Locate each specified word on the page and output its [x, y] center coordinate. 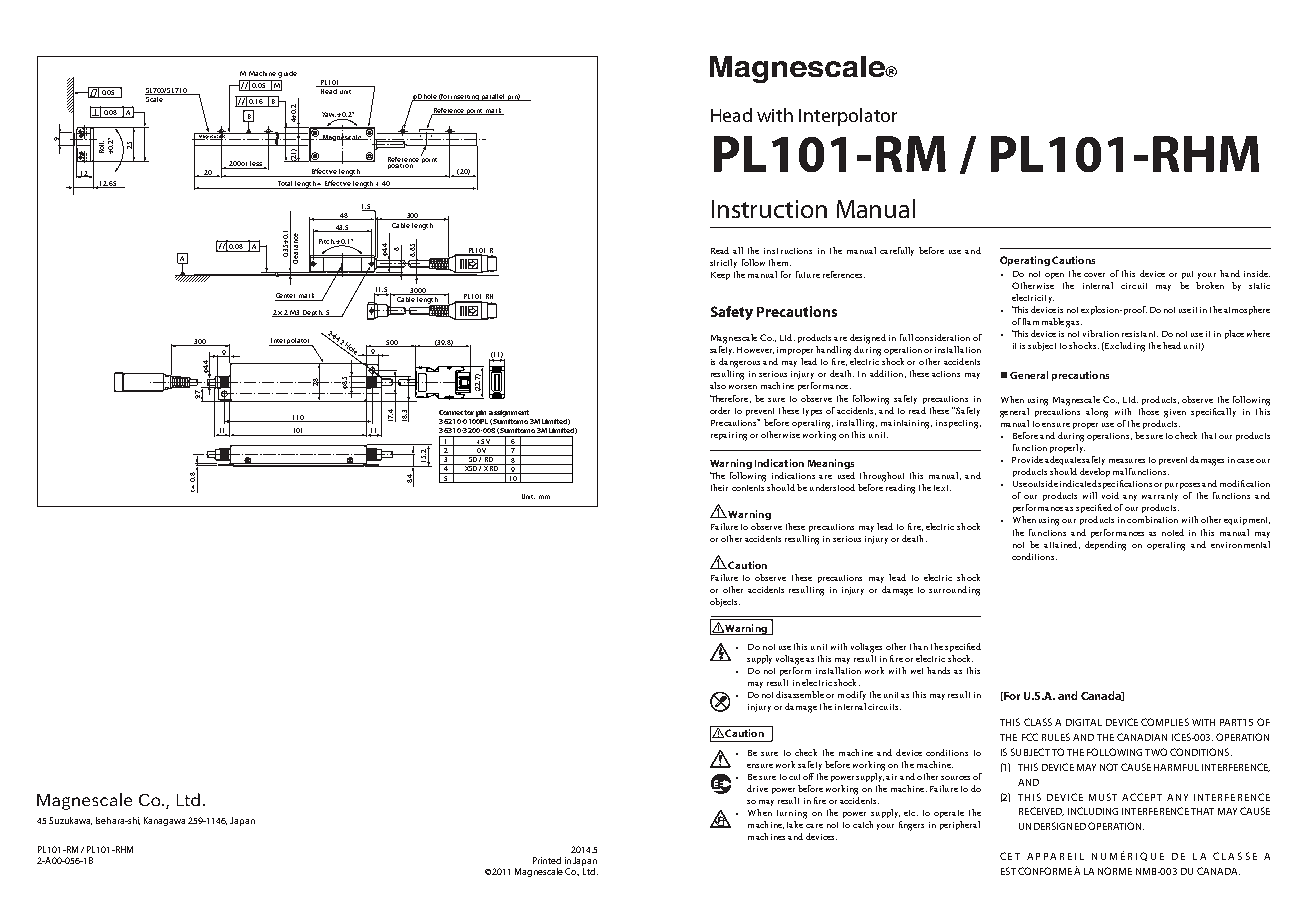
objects [725, 602]
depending [1105, 546]
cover [1094, 275]
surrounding [954, 591]
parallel [494, 97]
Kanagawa [164, 821]
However [755, 350]
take [795, 824]
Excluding [1124, 347]
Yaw [329, 114]
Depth [313, 313]
